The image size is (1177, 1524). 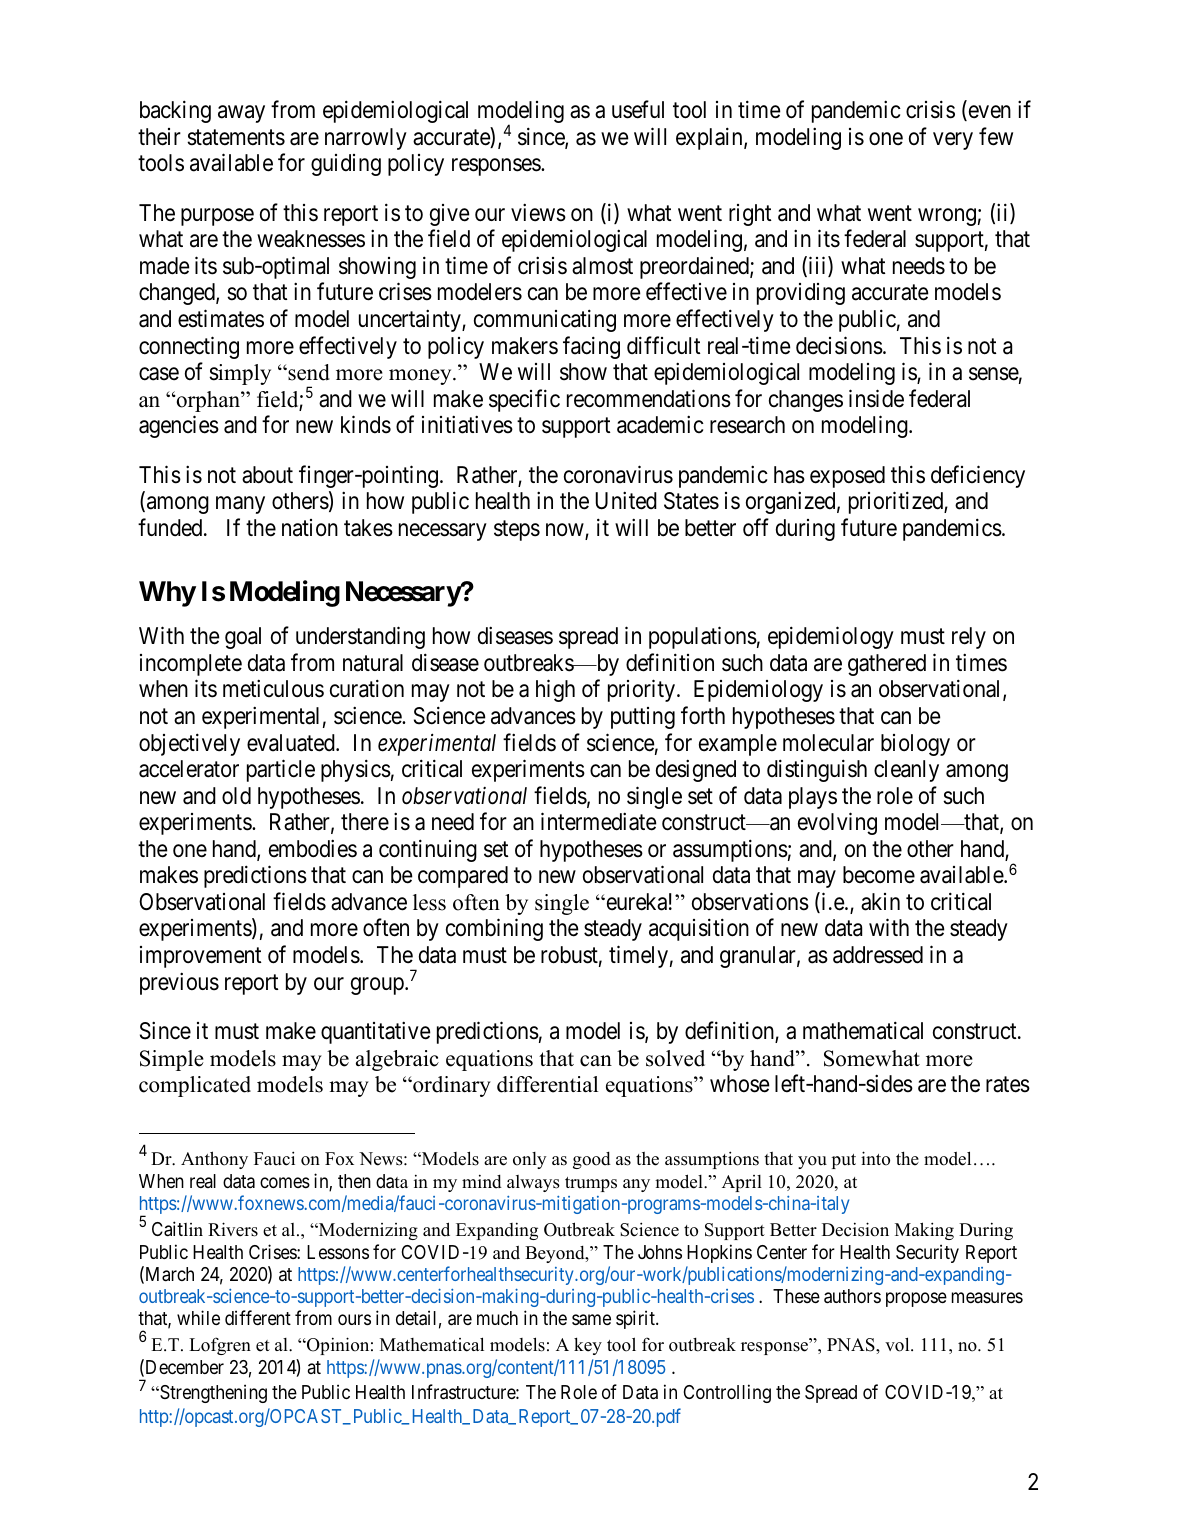 I want to click on biology, so click(x=915, y=745).
